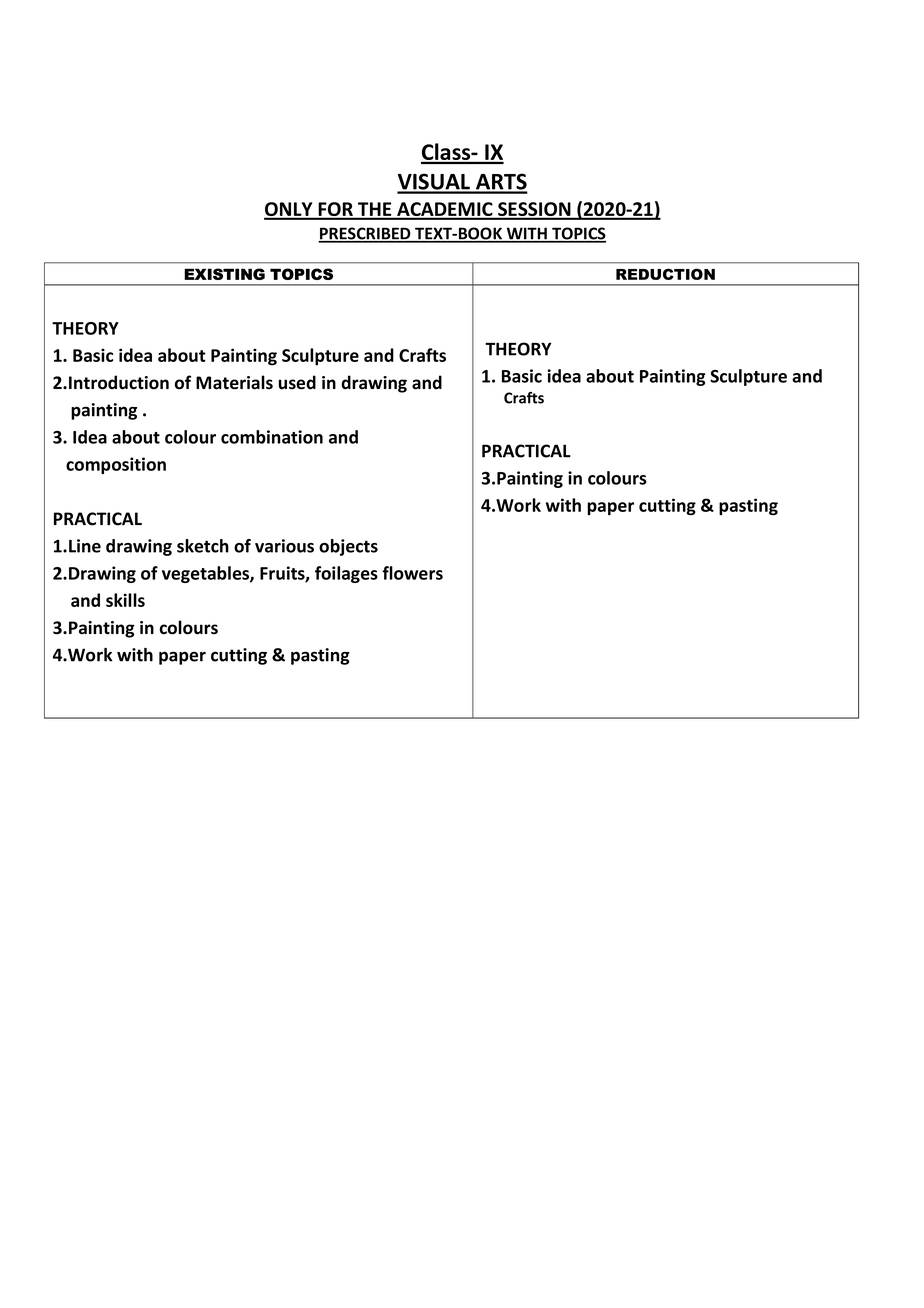 The height and width of the screenshot is (1308, 924). Describe the element at coordinates (289, 210) in the screenshot. I see `ONLY` at that location.
